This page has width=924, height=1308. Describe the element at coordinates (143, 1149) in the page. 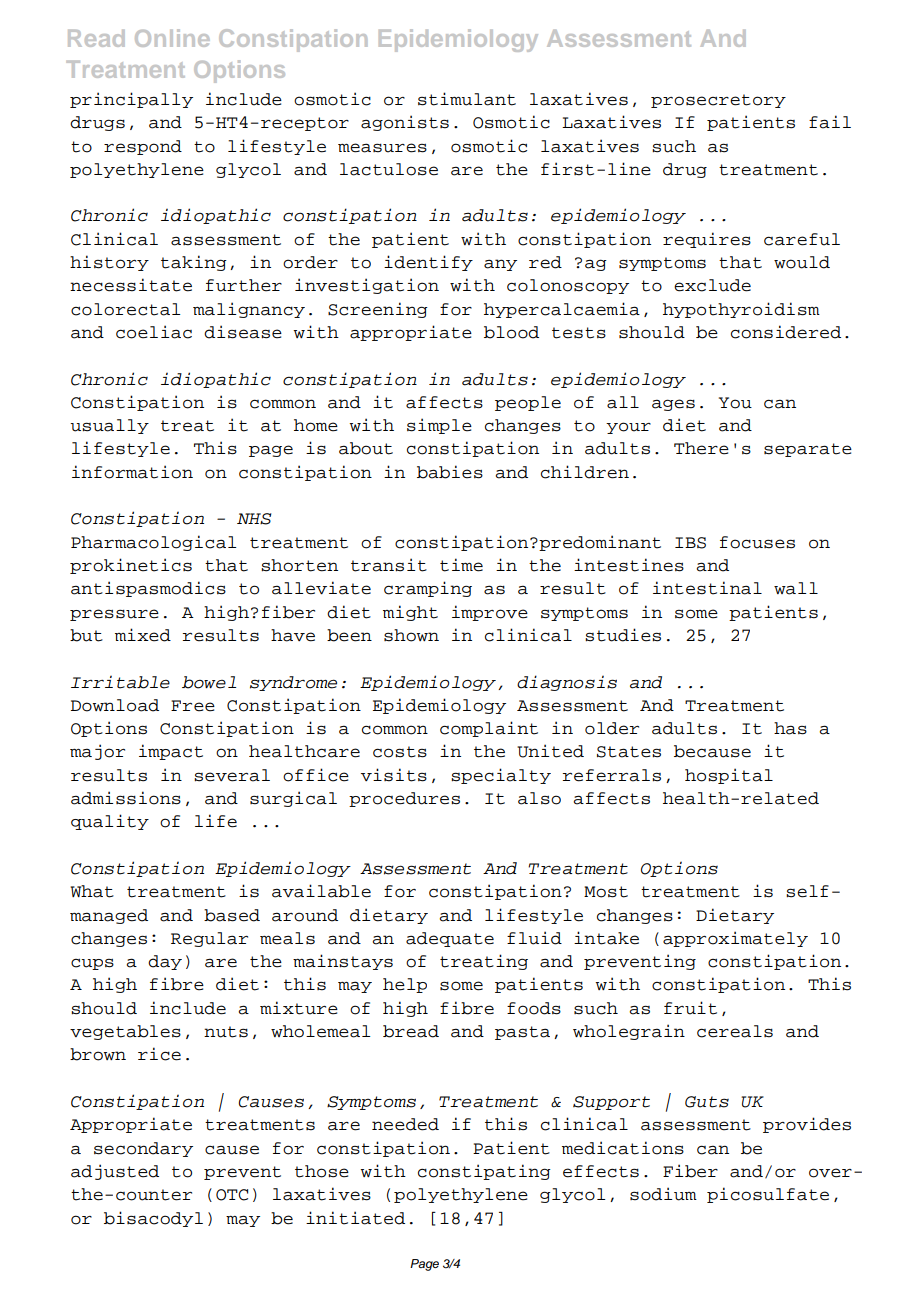

I see `secondary` at that location.
